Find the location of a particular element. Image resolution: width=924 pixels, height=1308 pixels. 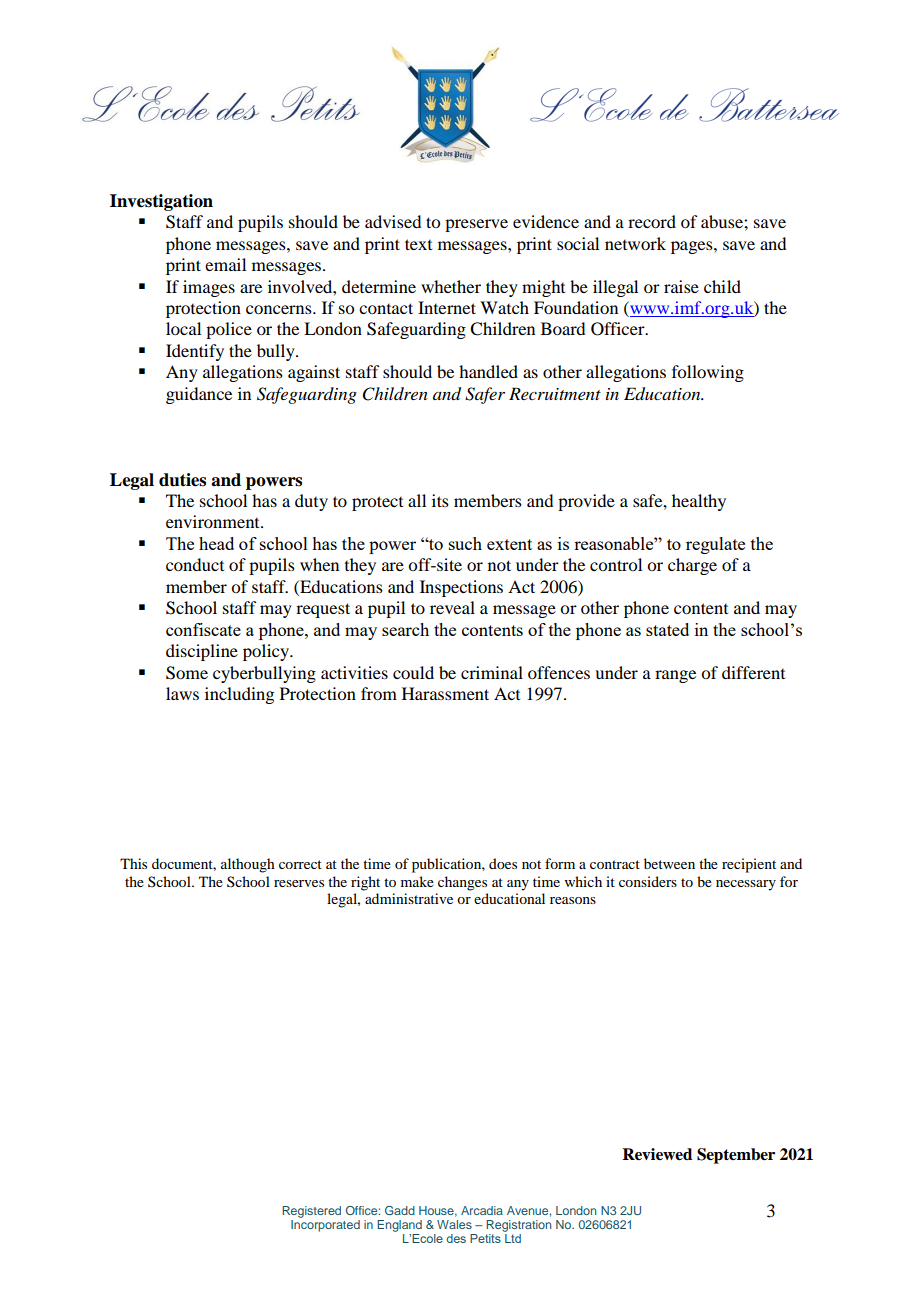

healthy is located at coordinates (699, 502).
